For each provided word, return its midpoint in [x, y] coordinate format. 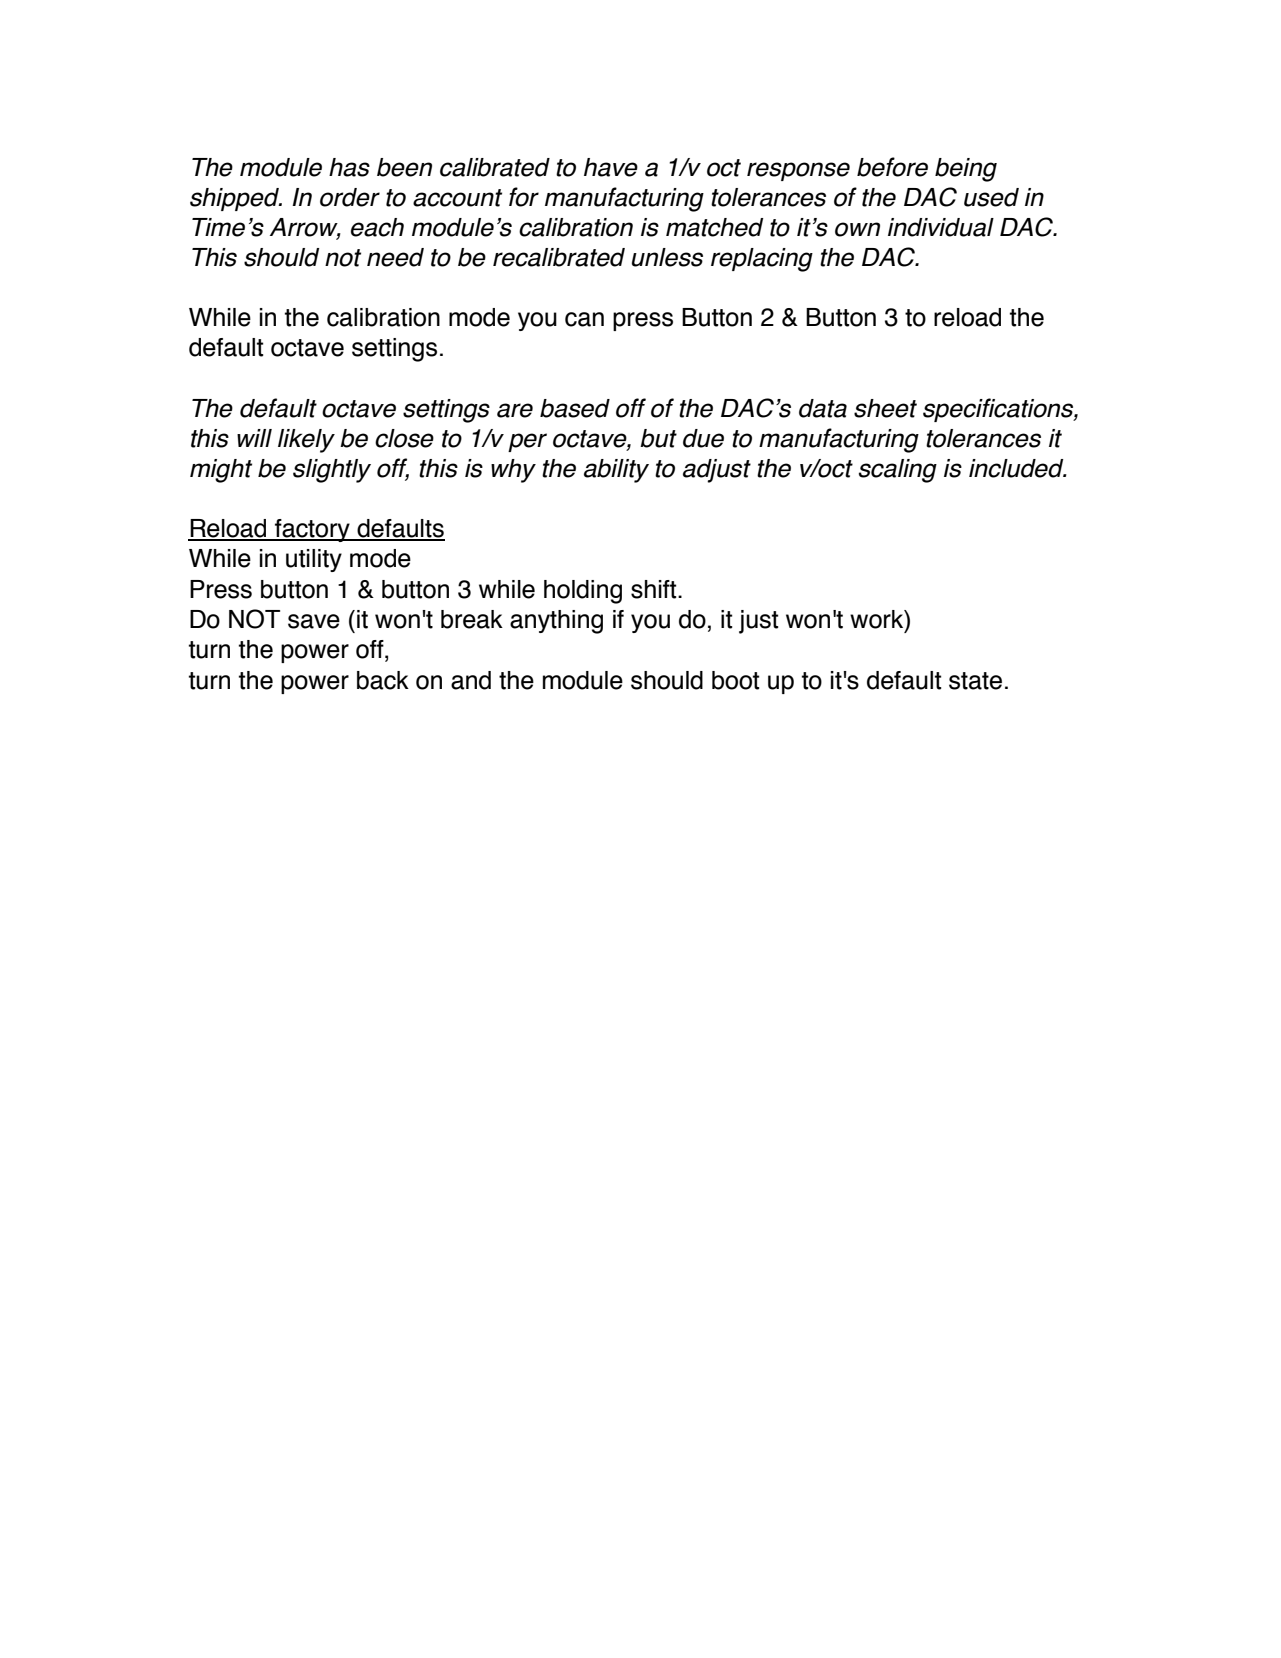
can [584, 319]
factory [312, 530]
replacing [762, 260]
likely [306, 441]
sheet [885, 408]
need [395, 257]
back [383, 680]
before [892, 167]
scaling [898, 471]
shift [655, 589]
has [349, 167]
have [611, 167]
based [575, 408]
